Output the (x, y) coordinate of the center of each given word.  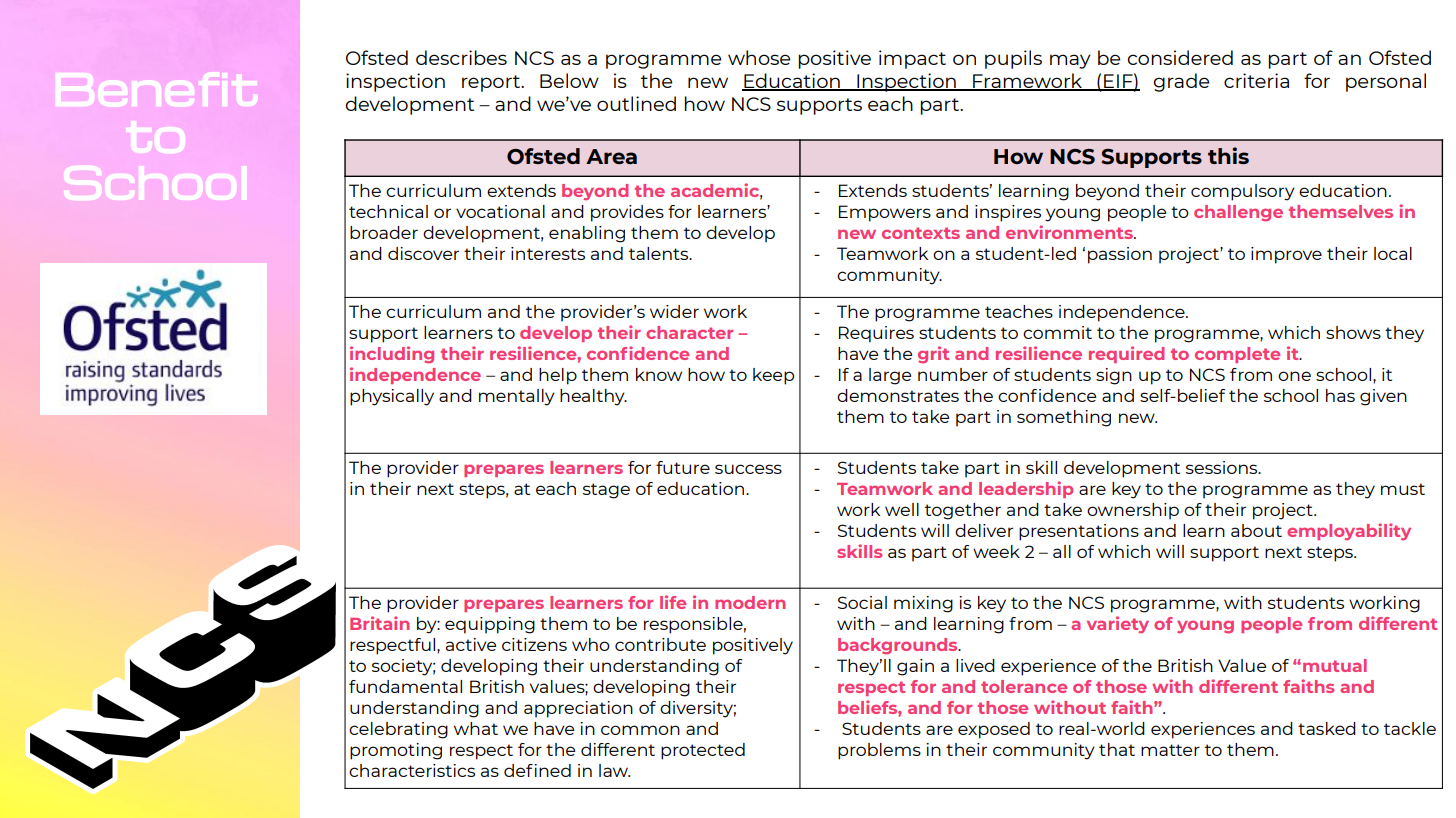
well (902, 509)
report (492, 83)
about (1256, 530)
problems (879, 751)
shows (1353, 332)
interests (548, 253)
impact (912, 59)
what (476, 728)
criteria (1256, 80)
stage (606, 491)
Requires (876, 334)
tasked (1327, 728)
